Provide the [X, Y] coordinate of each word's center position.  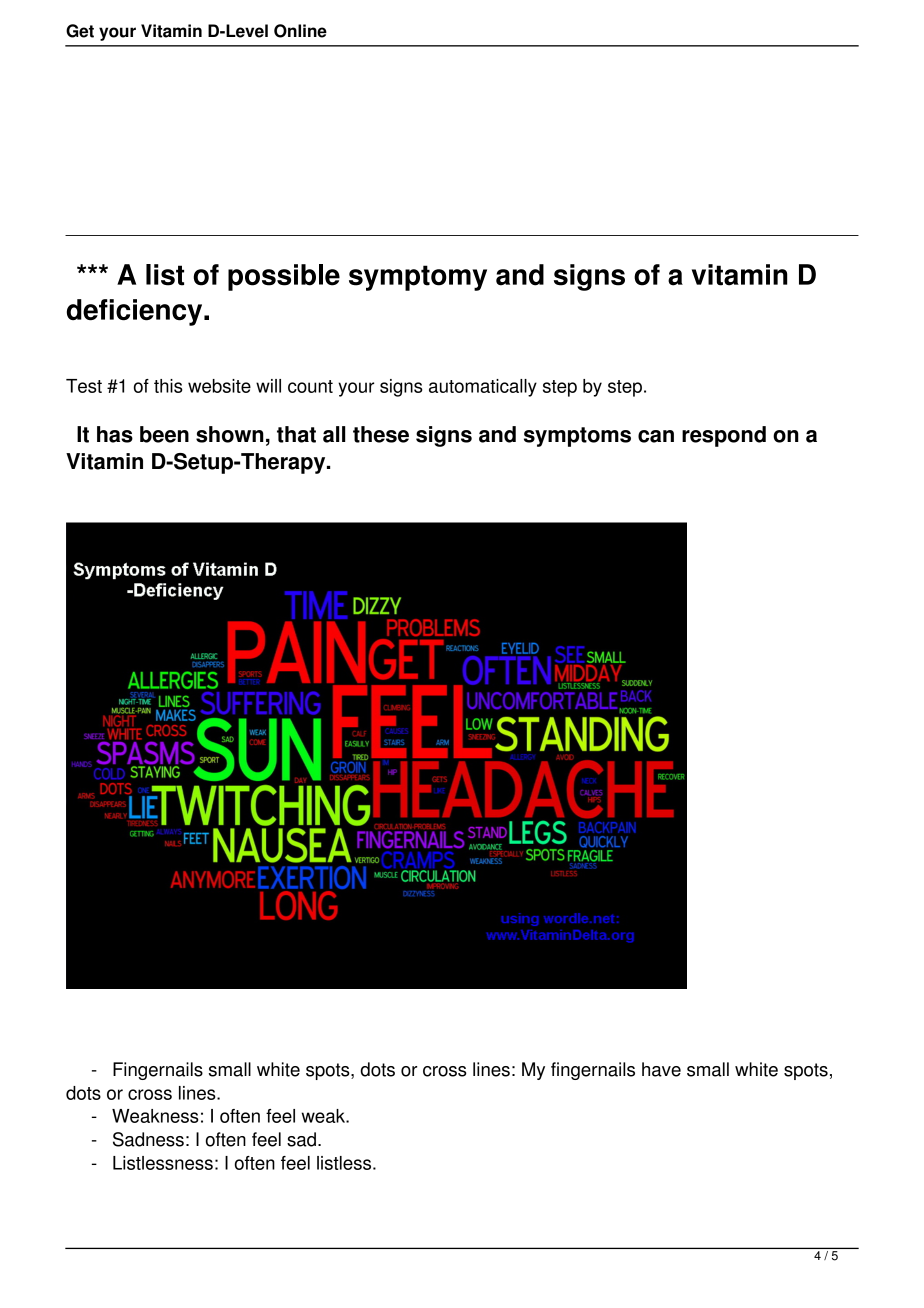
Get [80, 31]
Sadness [148, 1139]
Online [300, 31]
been [164, 434]
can [656, 436]
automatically [483, 388]
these [381, 434]
